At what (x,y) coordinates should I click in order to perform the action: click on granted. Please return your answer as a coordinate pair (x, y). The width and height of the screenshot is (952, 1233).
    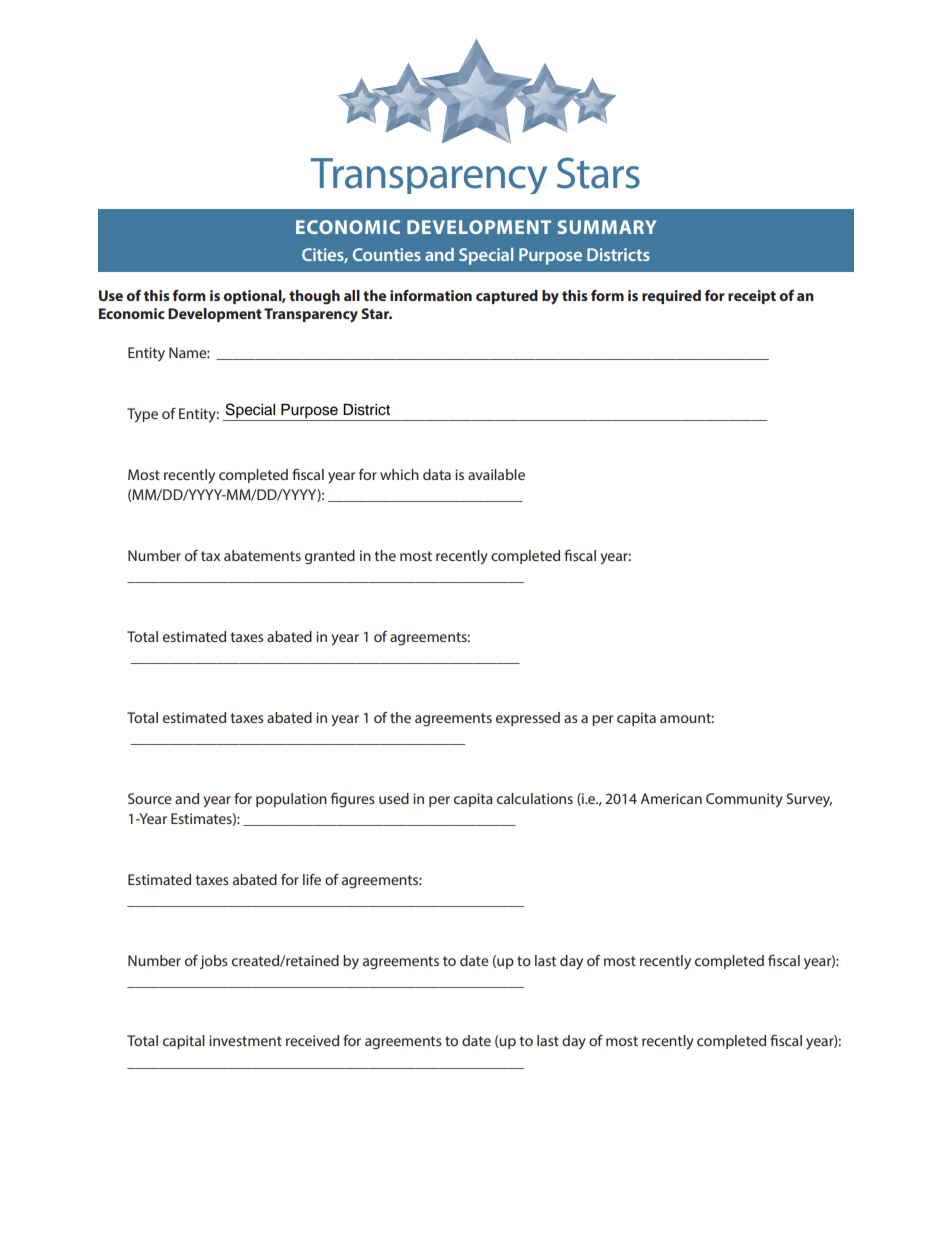
    Looking at the image, I should click on (330, 557).
